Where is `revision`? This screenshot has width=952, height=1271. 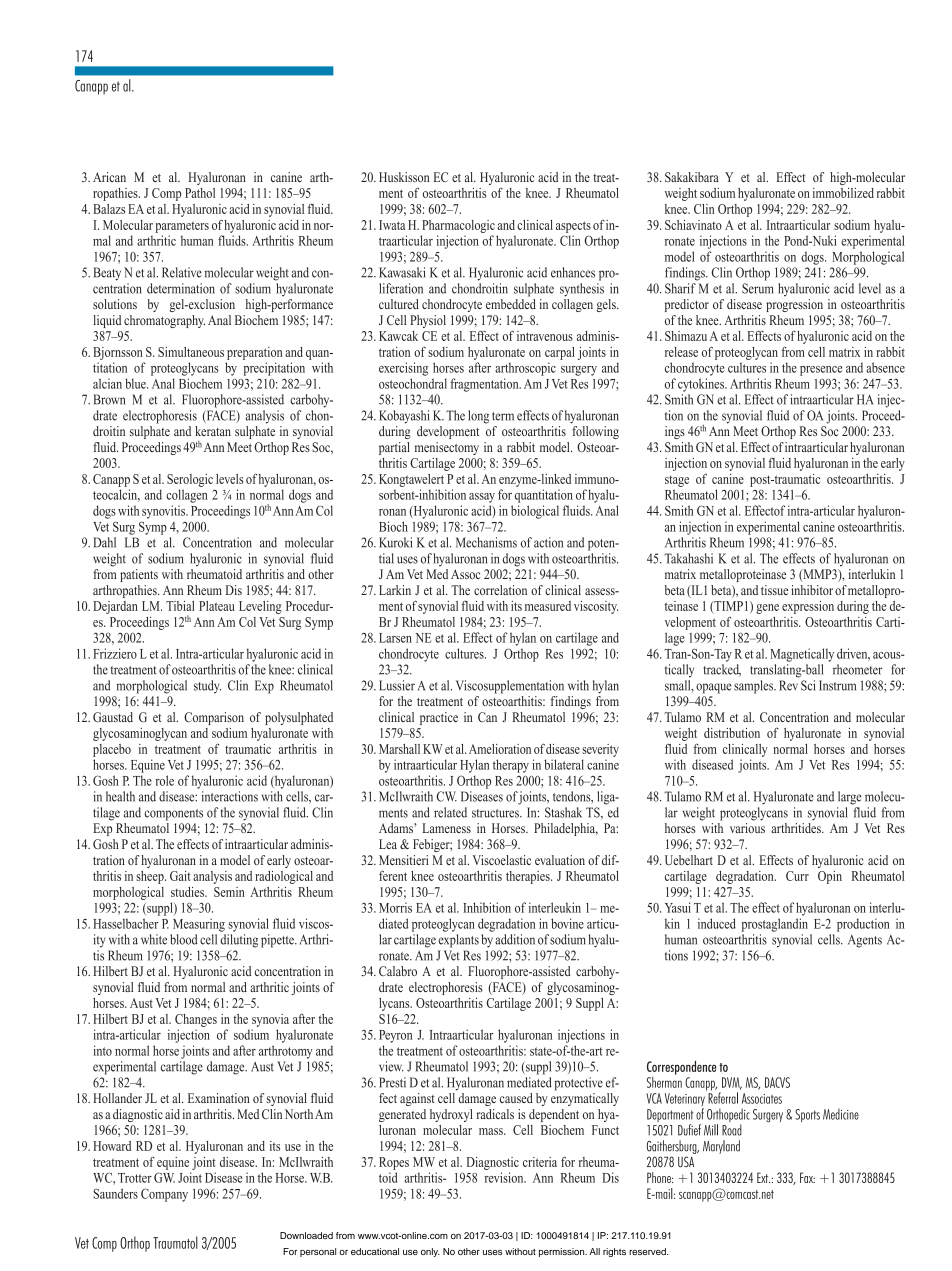
revision is located at coordinates (505, 1177).
